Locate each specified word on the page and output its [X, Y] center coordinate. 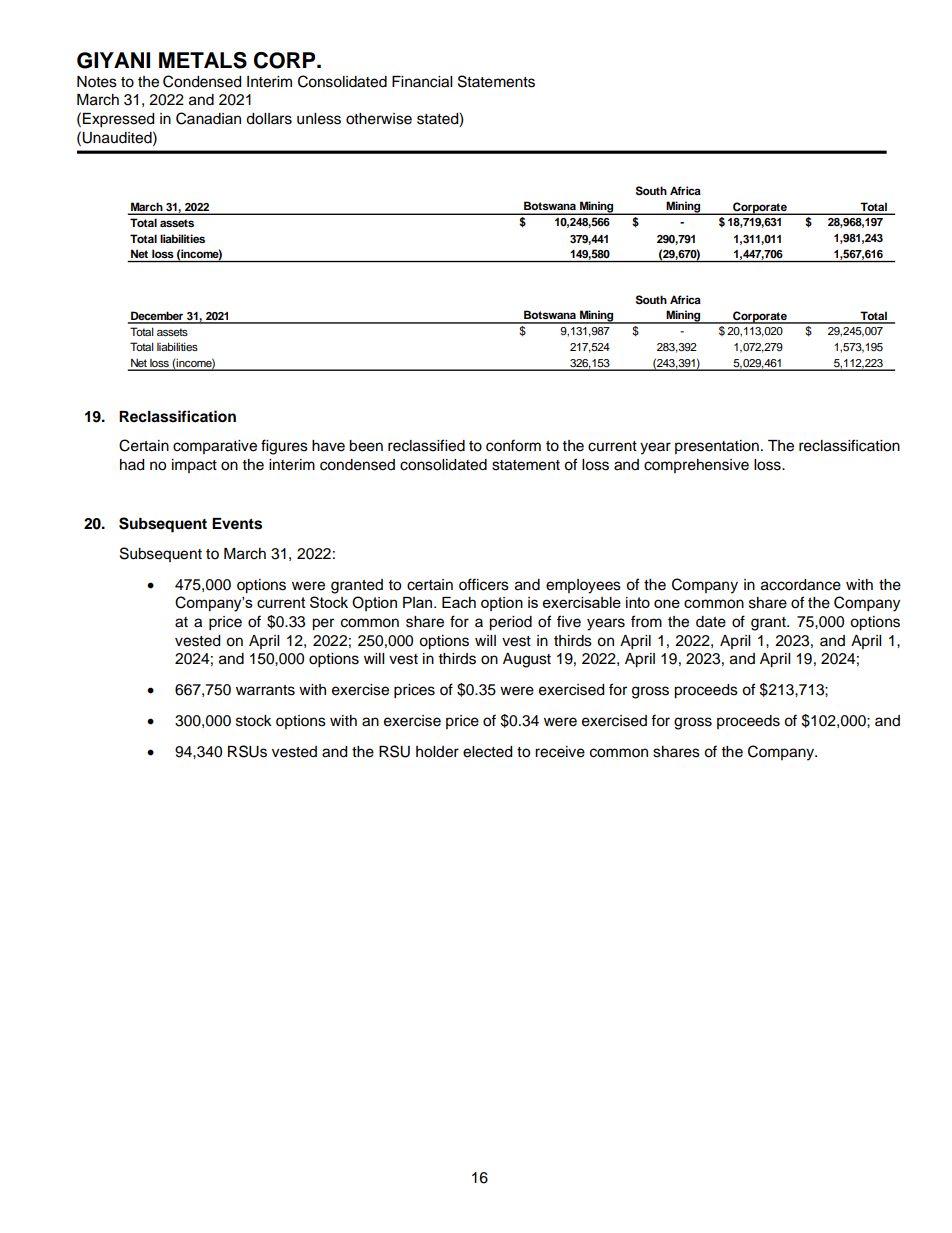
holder [437, 752]
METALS [203, 60]
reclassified [426, 445]
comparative [215, 447]
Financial [422, 82]
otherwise [379, 119]
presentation [717, 447]
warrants [265, 690]
